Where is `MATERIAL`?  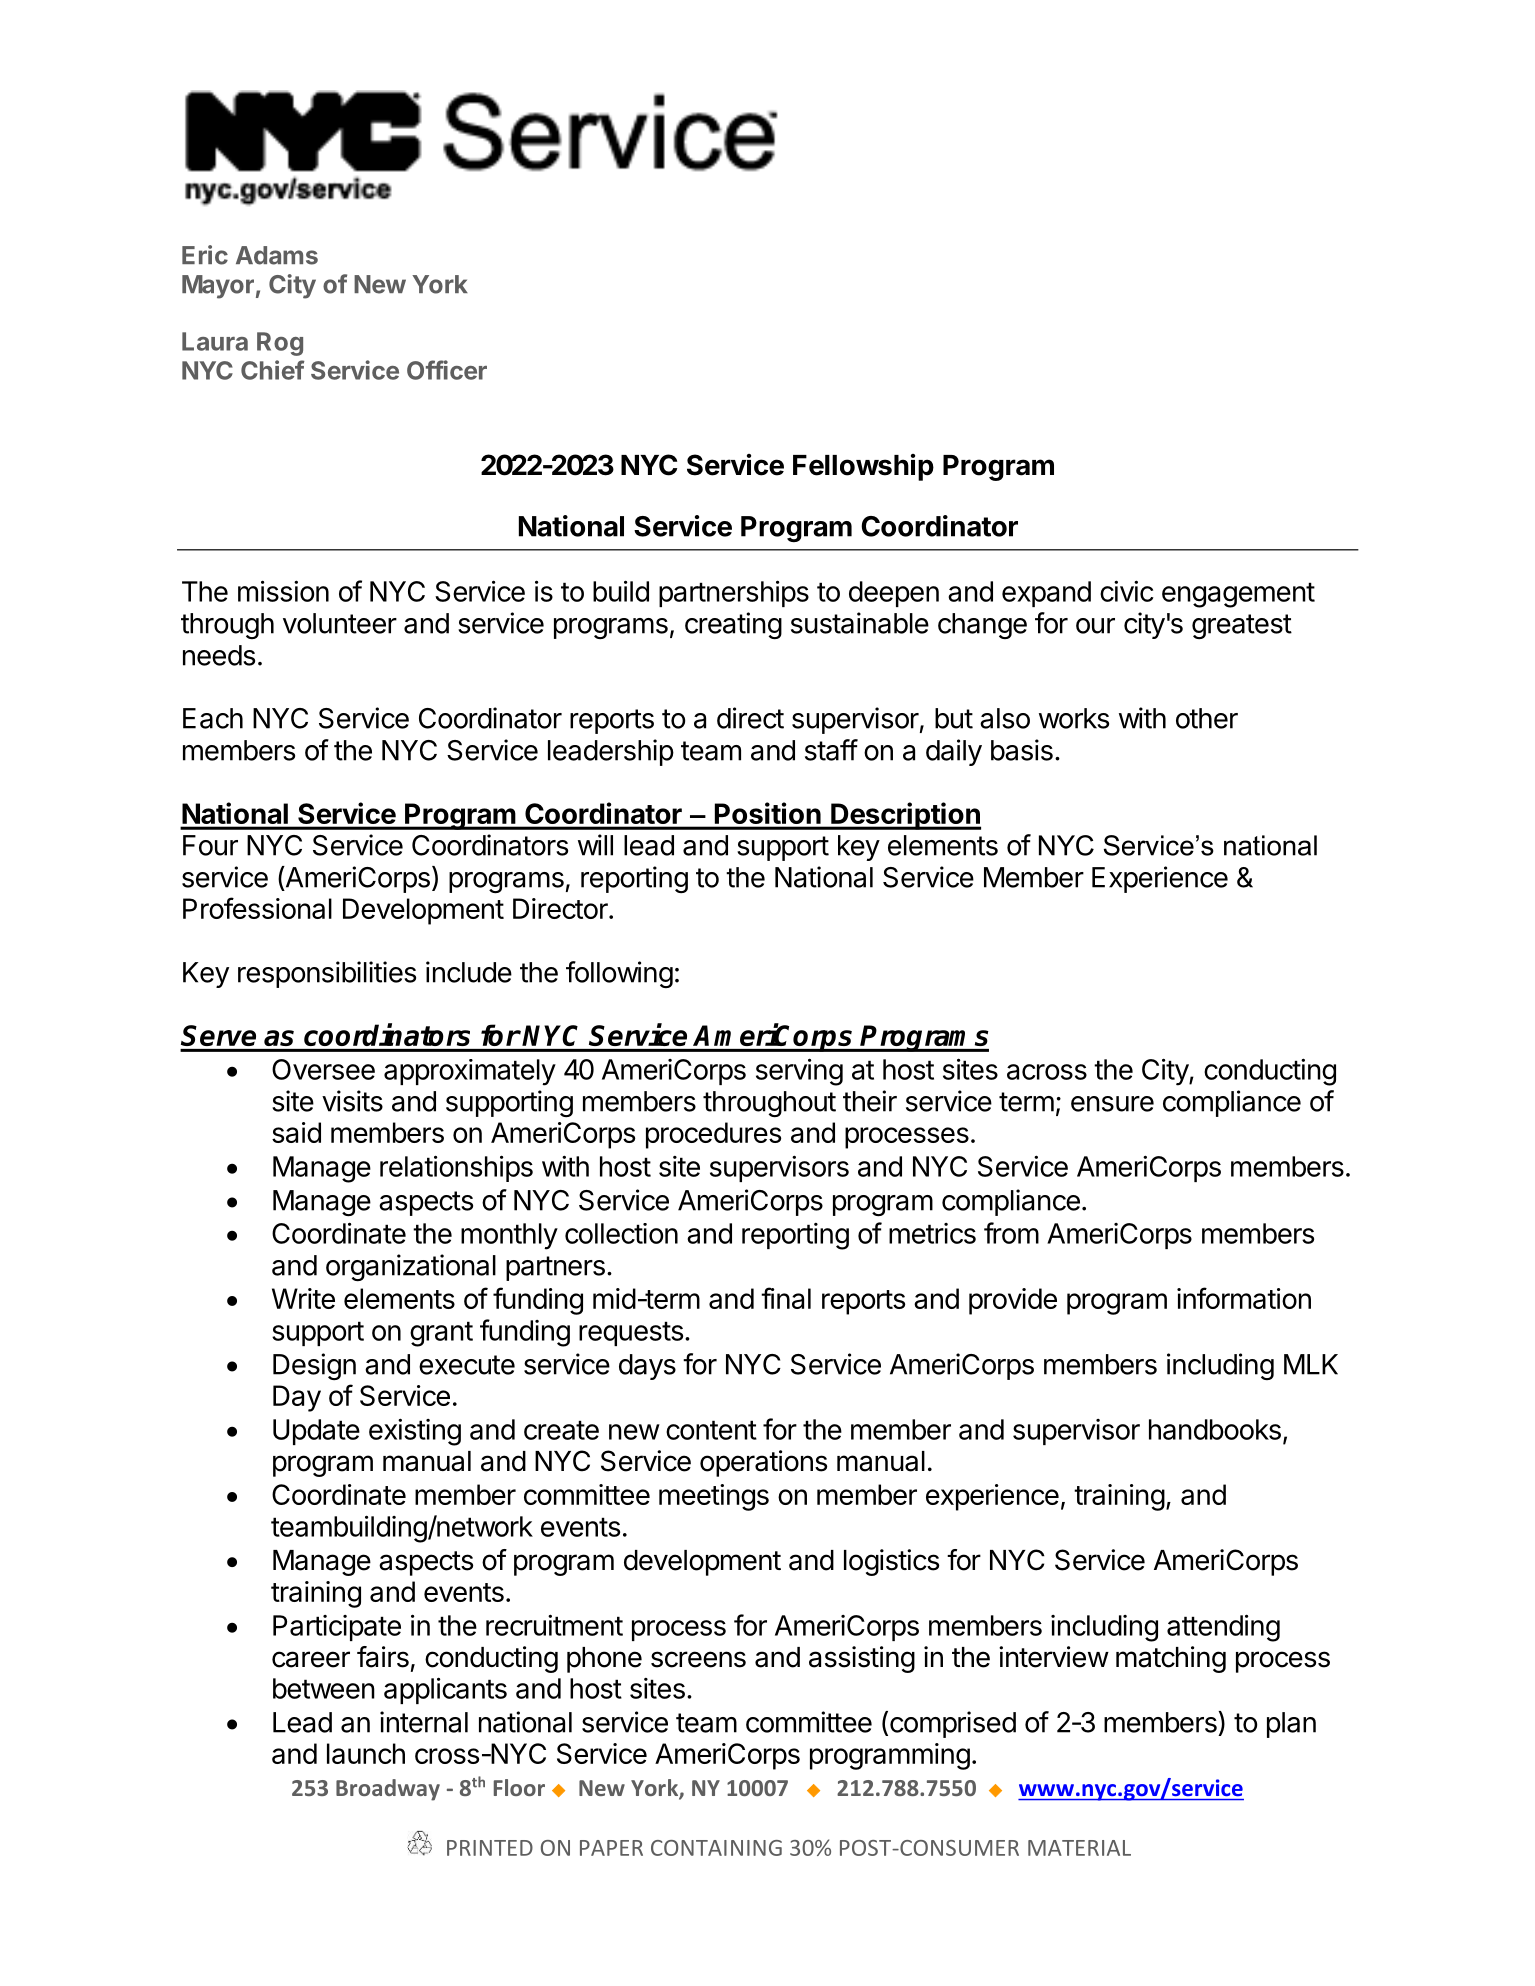 MATERIAL is located at coordinates (1079, 1848).
